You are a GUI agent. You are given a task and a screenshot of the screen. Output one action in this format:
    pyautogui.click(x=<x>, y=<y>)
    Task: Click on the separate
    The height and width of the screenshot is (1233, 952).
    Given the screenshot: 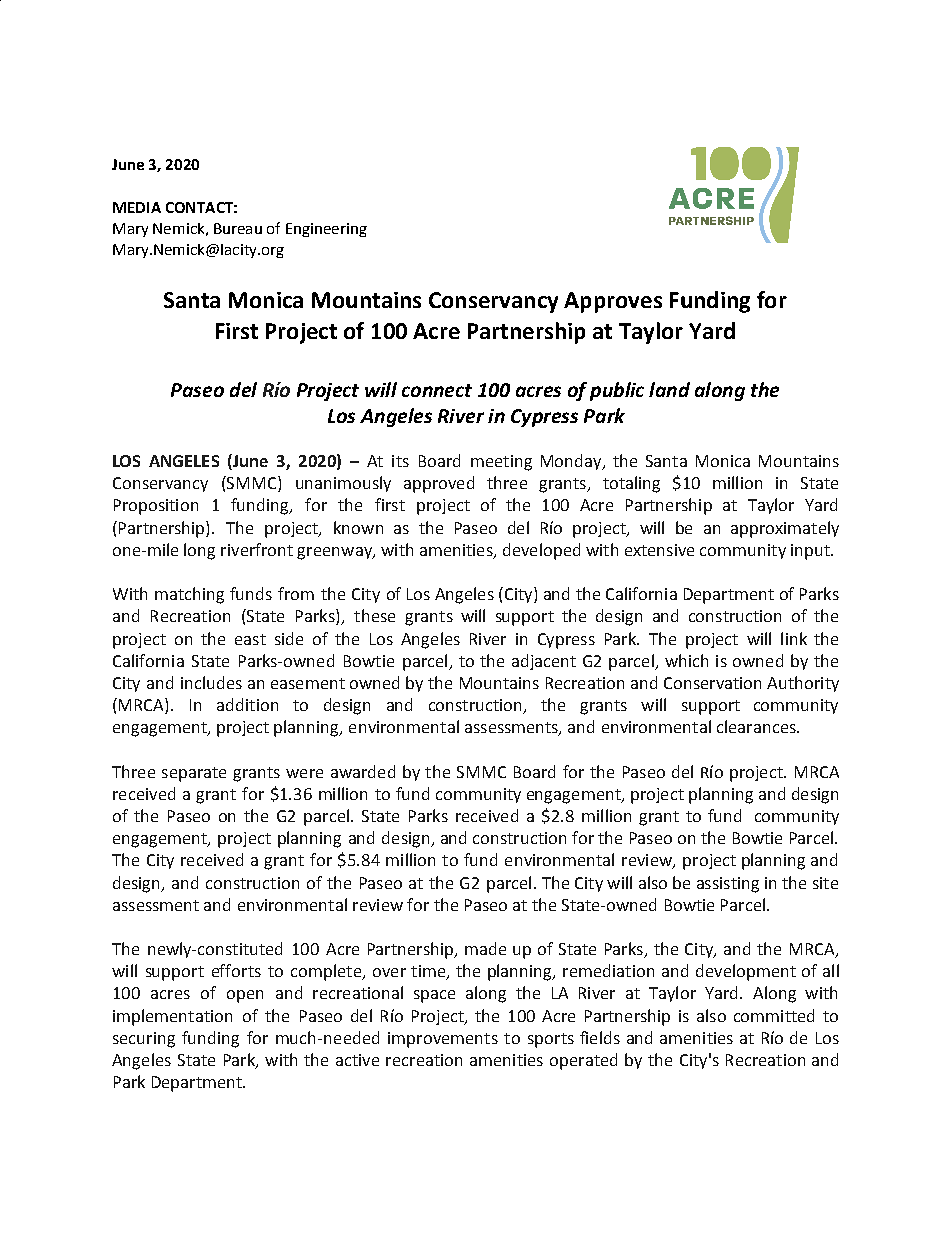 What is the action you would take?
    pyautogui.click(x=194, y=774)
